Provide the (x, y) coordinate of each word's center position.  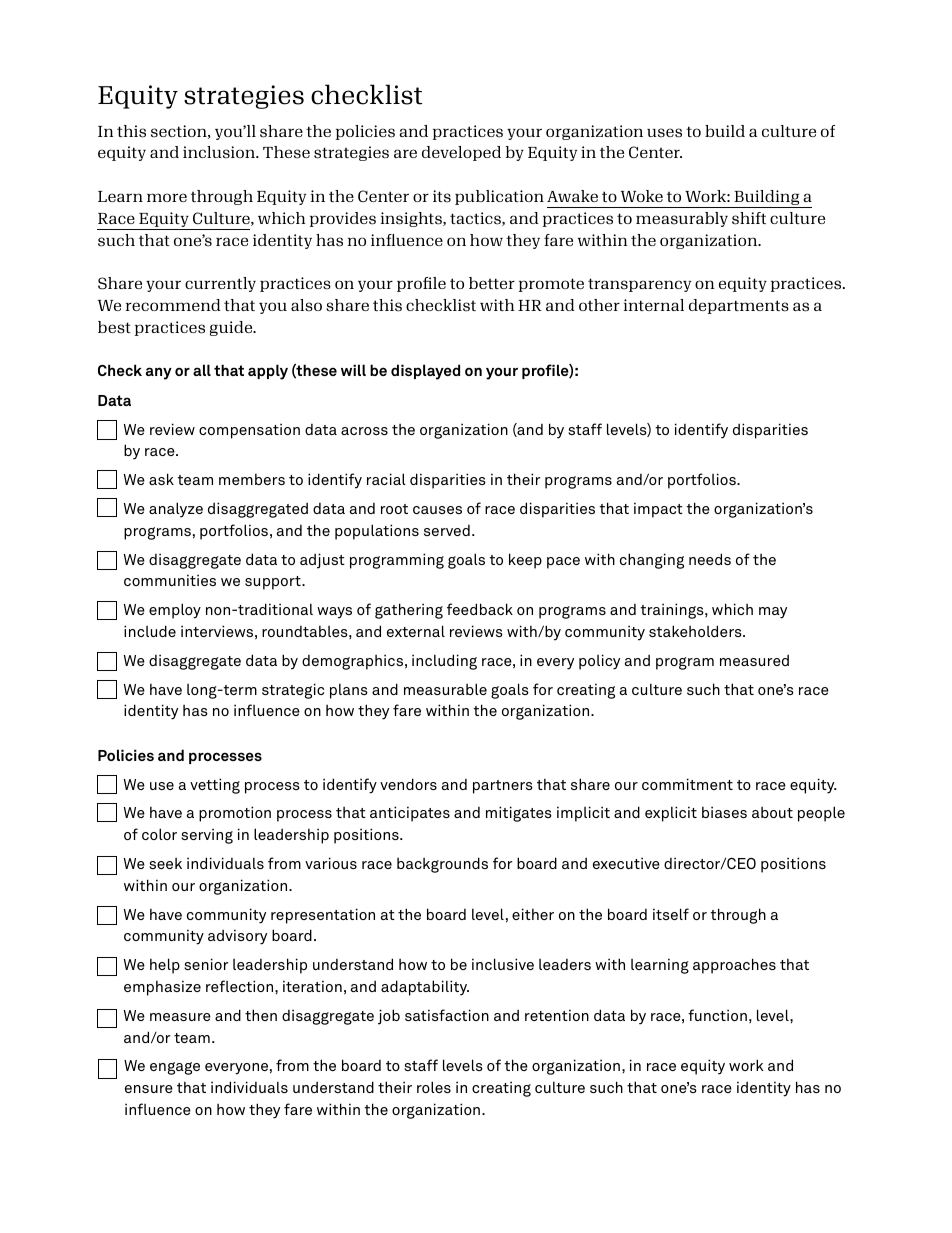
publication (499, 197)
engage (175, 1068)
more (167, 197)
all (202, 370)
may (773, 613)
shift (749, 218)
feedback (480, 609)
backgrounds (442, 865)
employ (175, 611)
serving (207, 836)
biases (724, 812)
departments (739, 306)
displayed (425, 372)
